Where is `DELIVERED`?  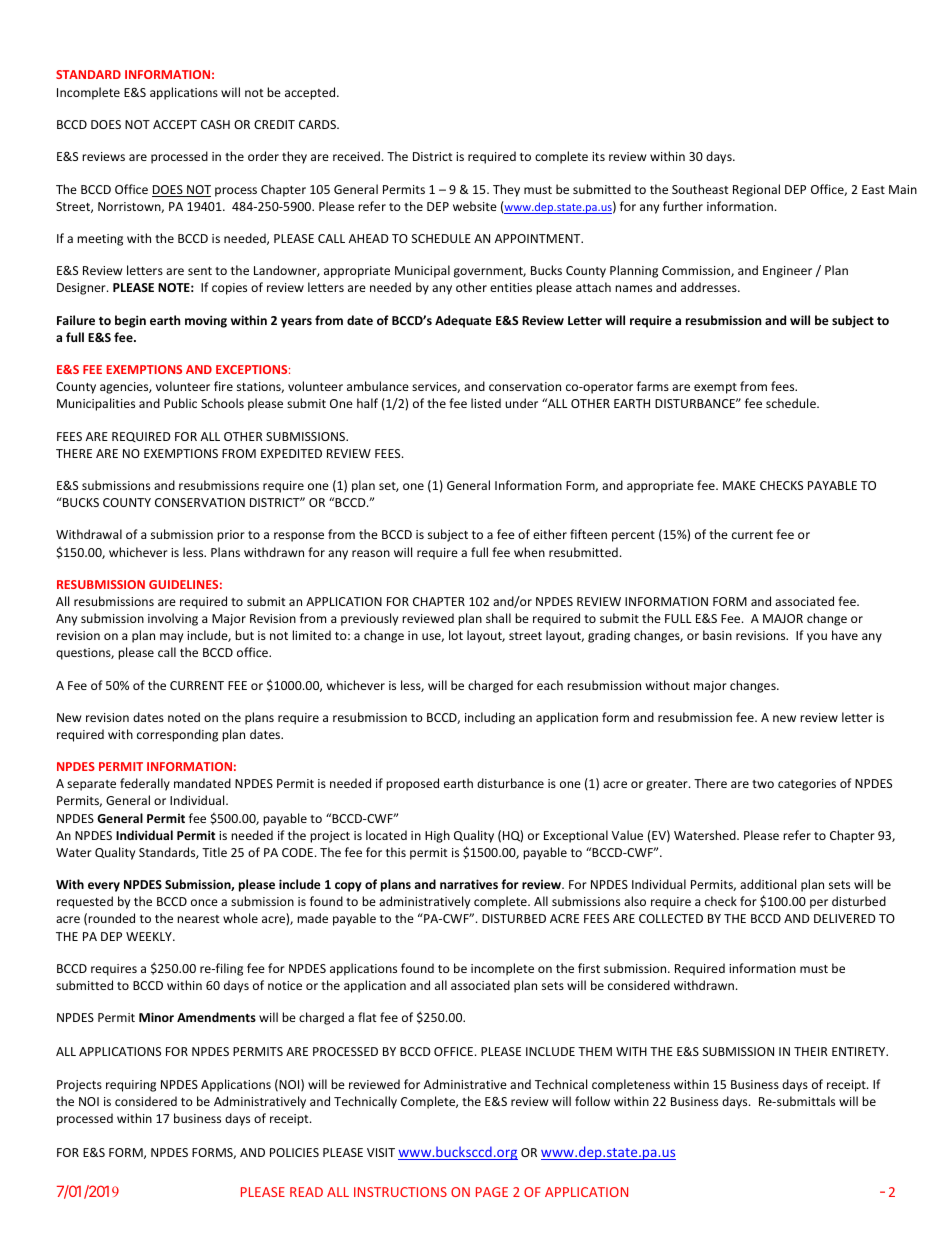
DELIVERED is located at coordinates (845, 918).
